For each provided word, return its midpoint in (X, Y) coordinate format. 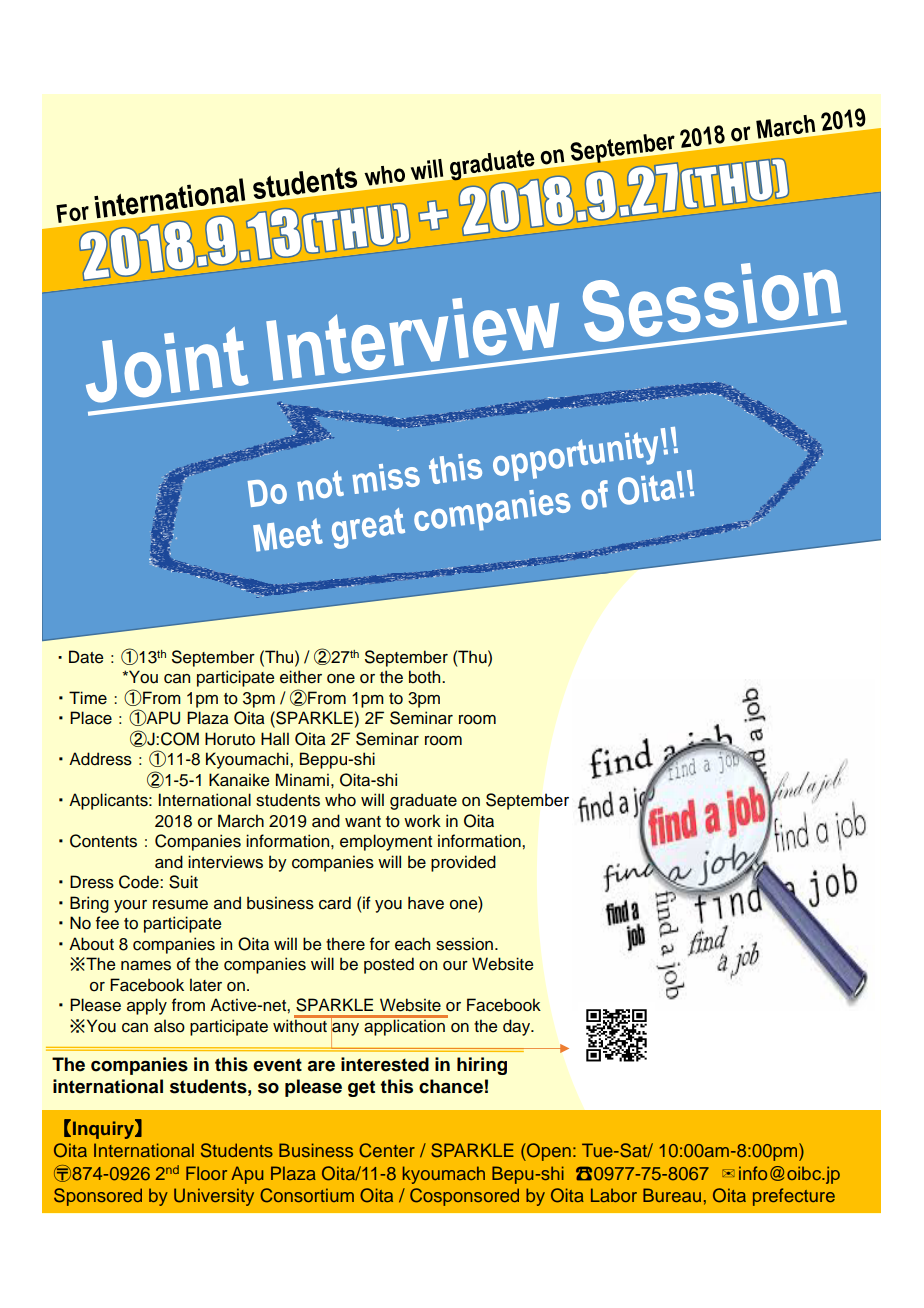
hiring (482, 1066)
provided (463, 863)
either (301, 677)
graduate (423, 801)
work (422, 821)
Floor (206, 1173)
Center (387, 1150)
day (518, 1027)
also (169, 1026)
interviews (225, 862)
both (426, 677)
